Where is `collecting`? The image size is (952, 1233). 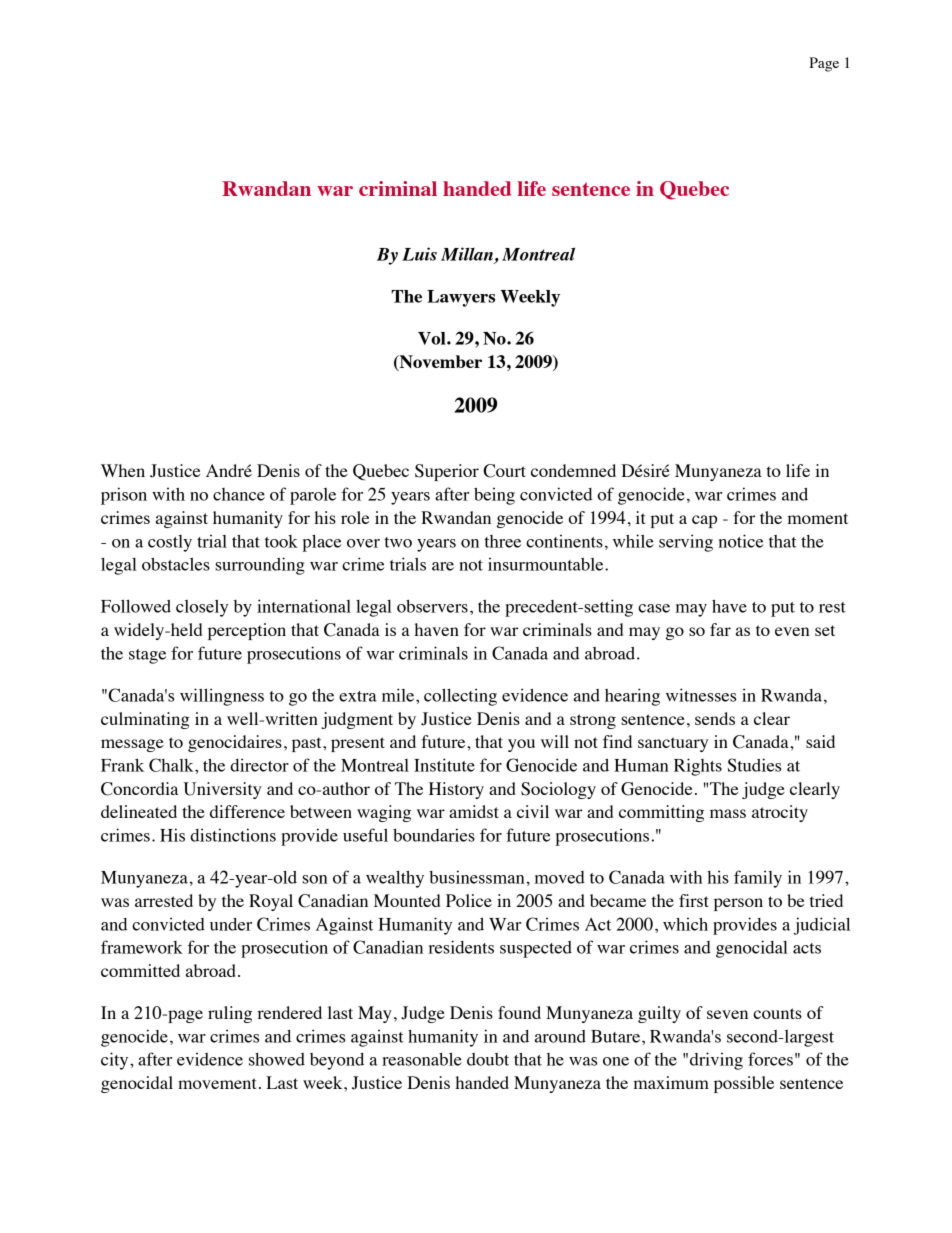
collecting is located at coordinates (460, 697).
